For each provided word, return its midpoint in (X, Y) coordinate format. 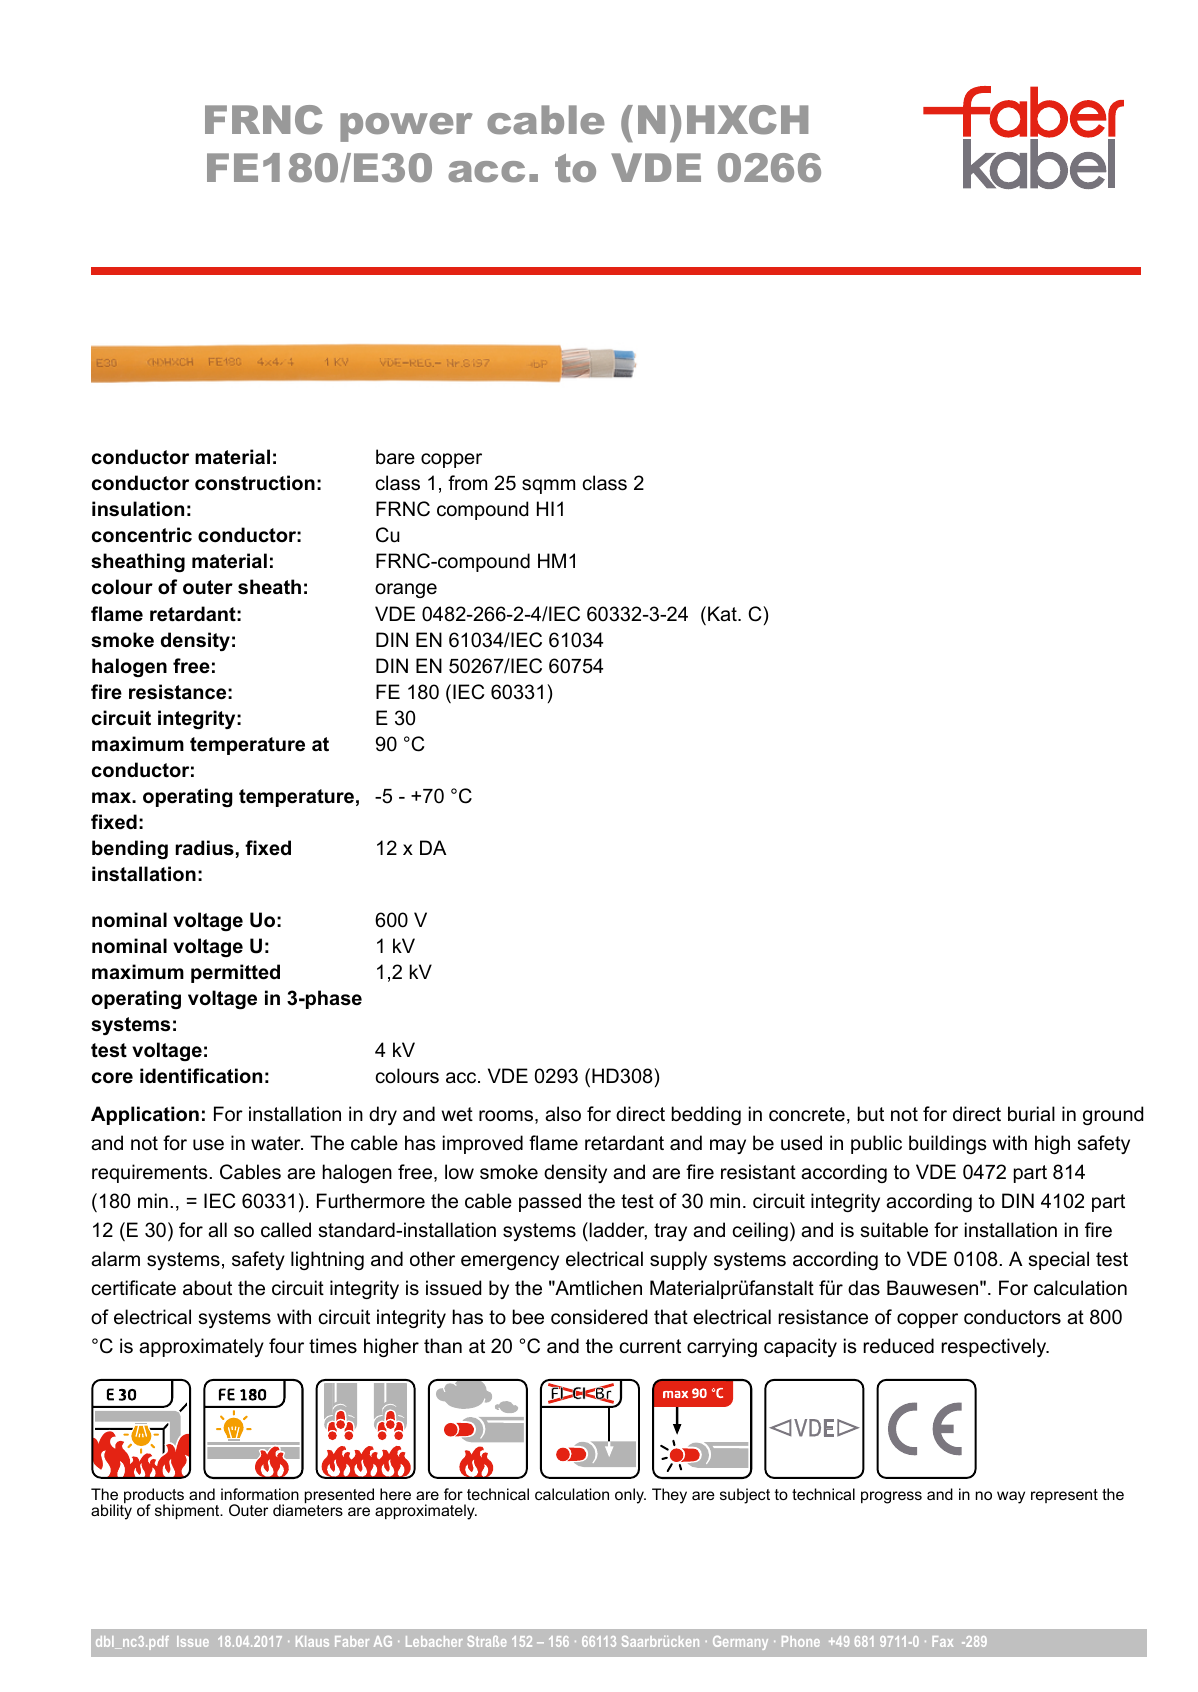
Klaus (312, 1641)
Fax (942, 1641)
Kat (723, 614)
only (630, 1496)
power (406, 127)
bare (395, 457)
